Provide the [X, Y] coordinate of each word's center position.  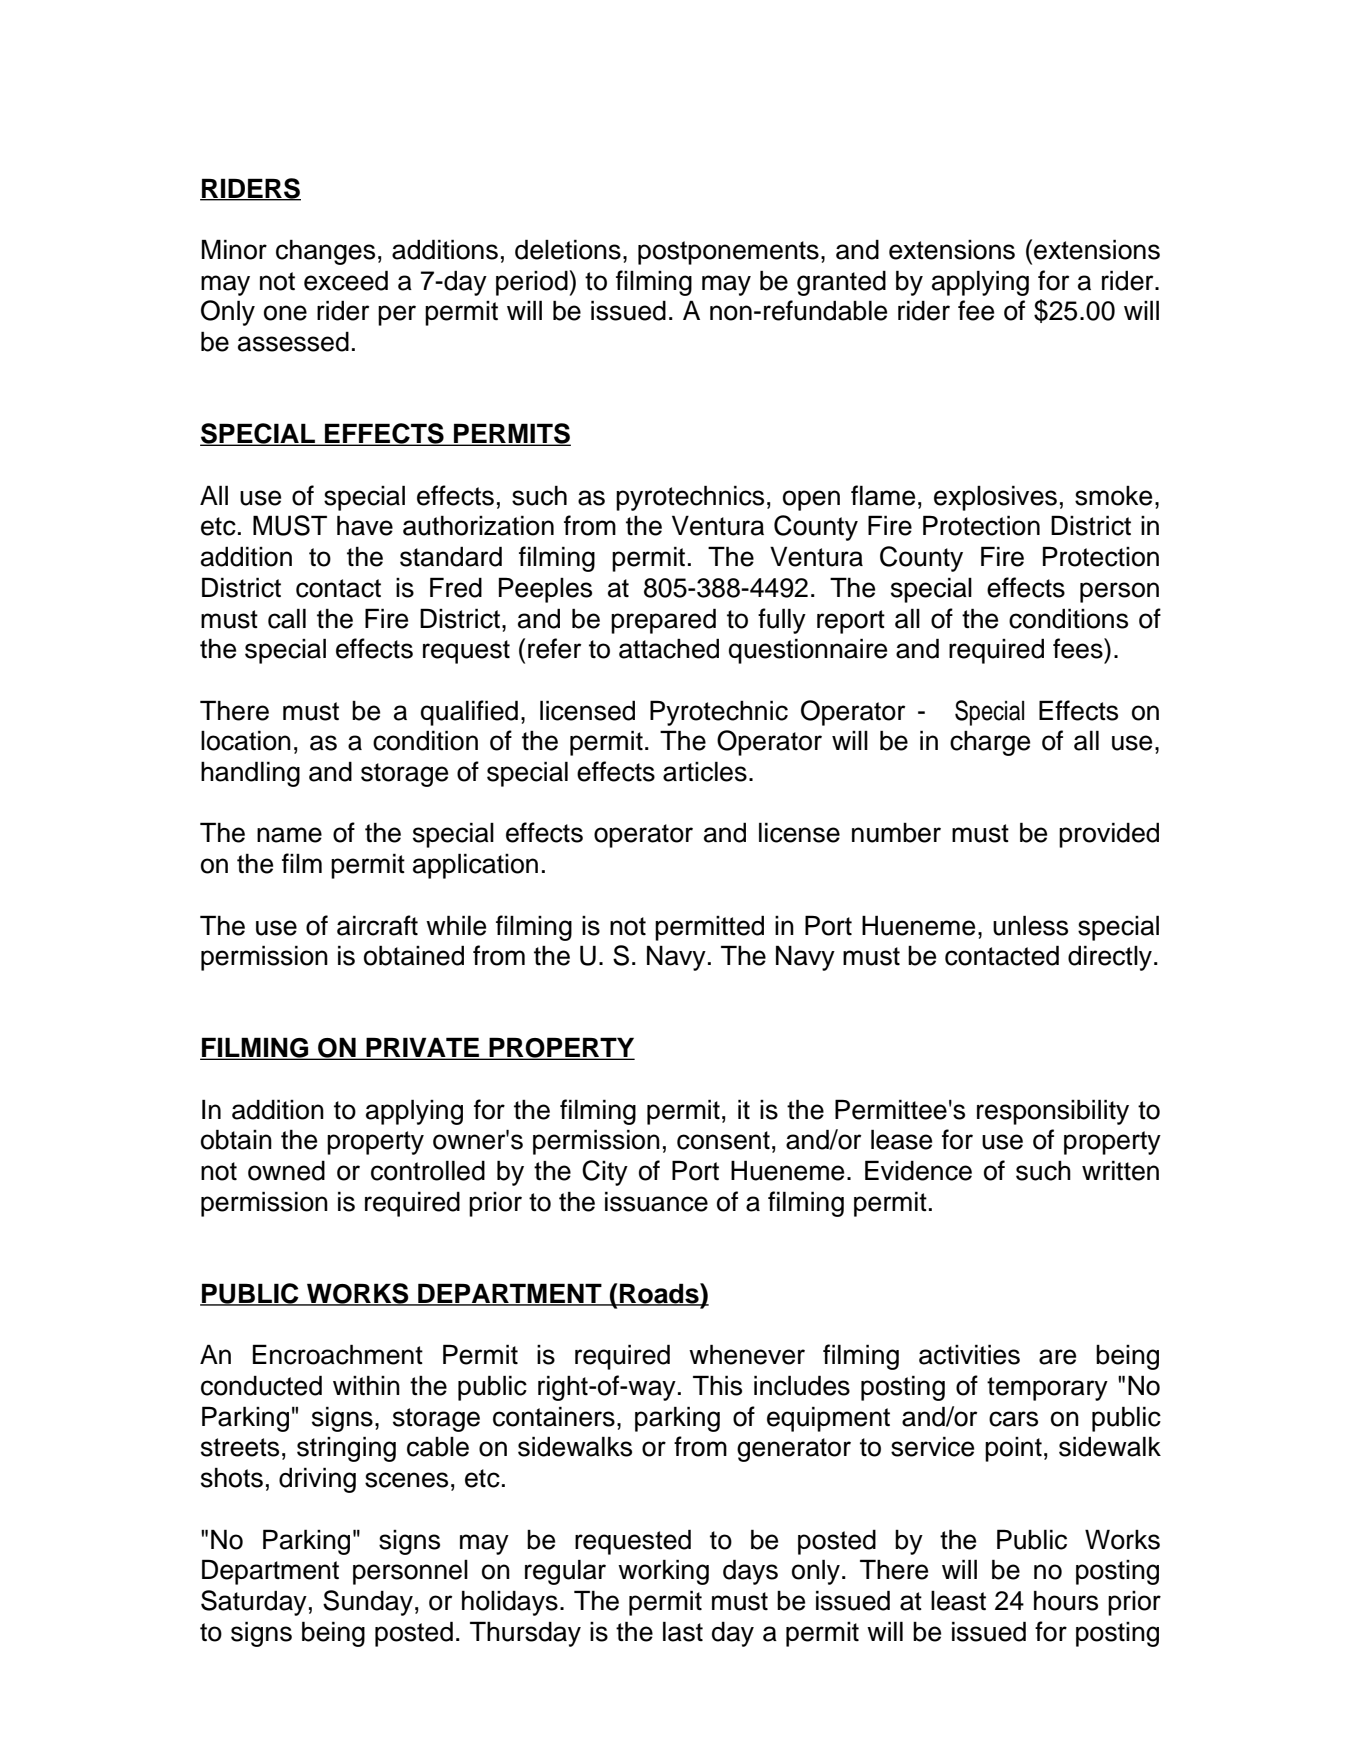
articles [705, 771]
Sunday [368, 1603]
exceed [346, 280]
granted [841, 283]
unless [1030, 925]
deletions [568, 249]
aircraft [377, 925]
